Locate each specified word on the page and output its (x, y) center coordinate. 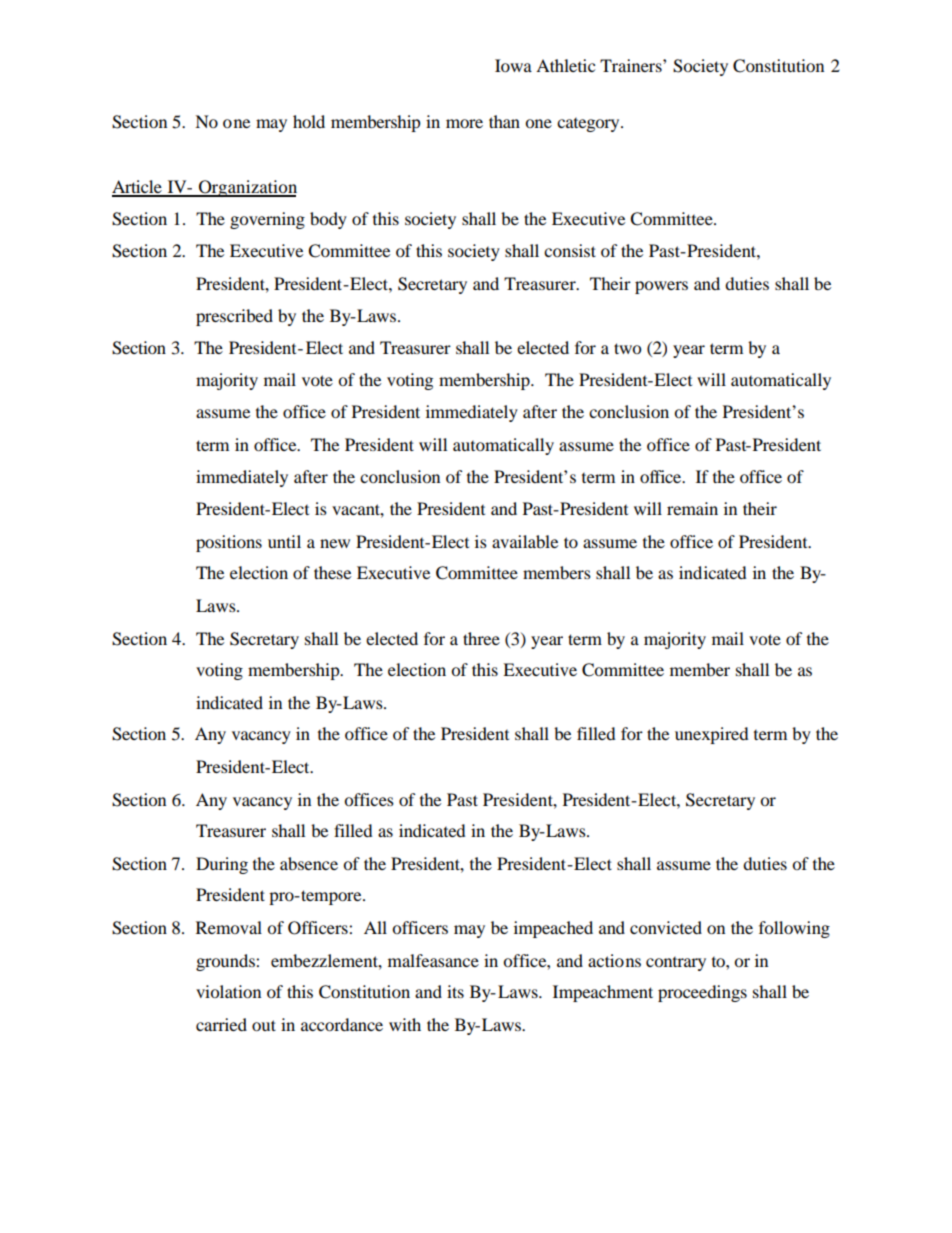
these (332, 572)
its (455, 991)
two (627, 348)
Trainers (632, 65)
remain (692, 508)
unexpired (712, 735)
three (481, 638)
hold (309, 121)
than (504, 121)
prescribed (234, 317)
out (264, 1025)
